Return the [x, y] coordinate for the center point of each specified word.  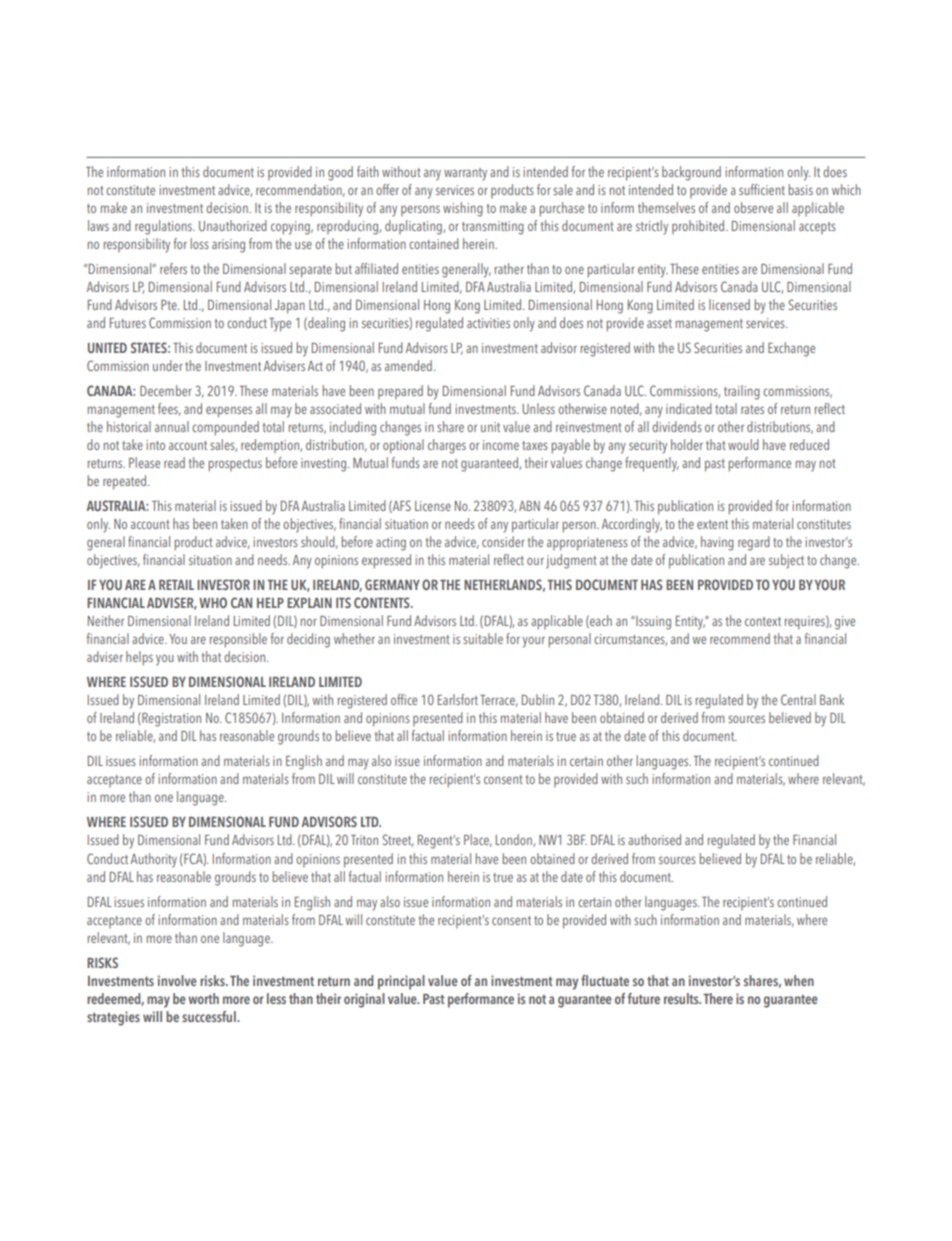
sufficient [762, 189]
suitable [483, 638]
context [763, 621]
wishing [463, 209]
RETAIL [176, 585]
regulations [164, 227]
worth [203, 998]
